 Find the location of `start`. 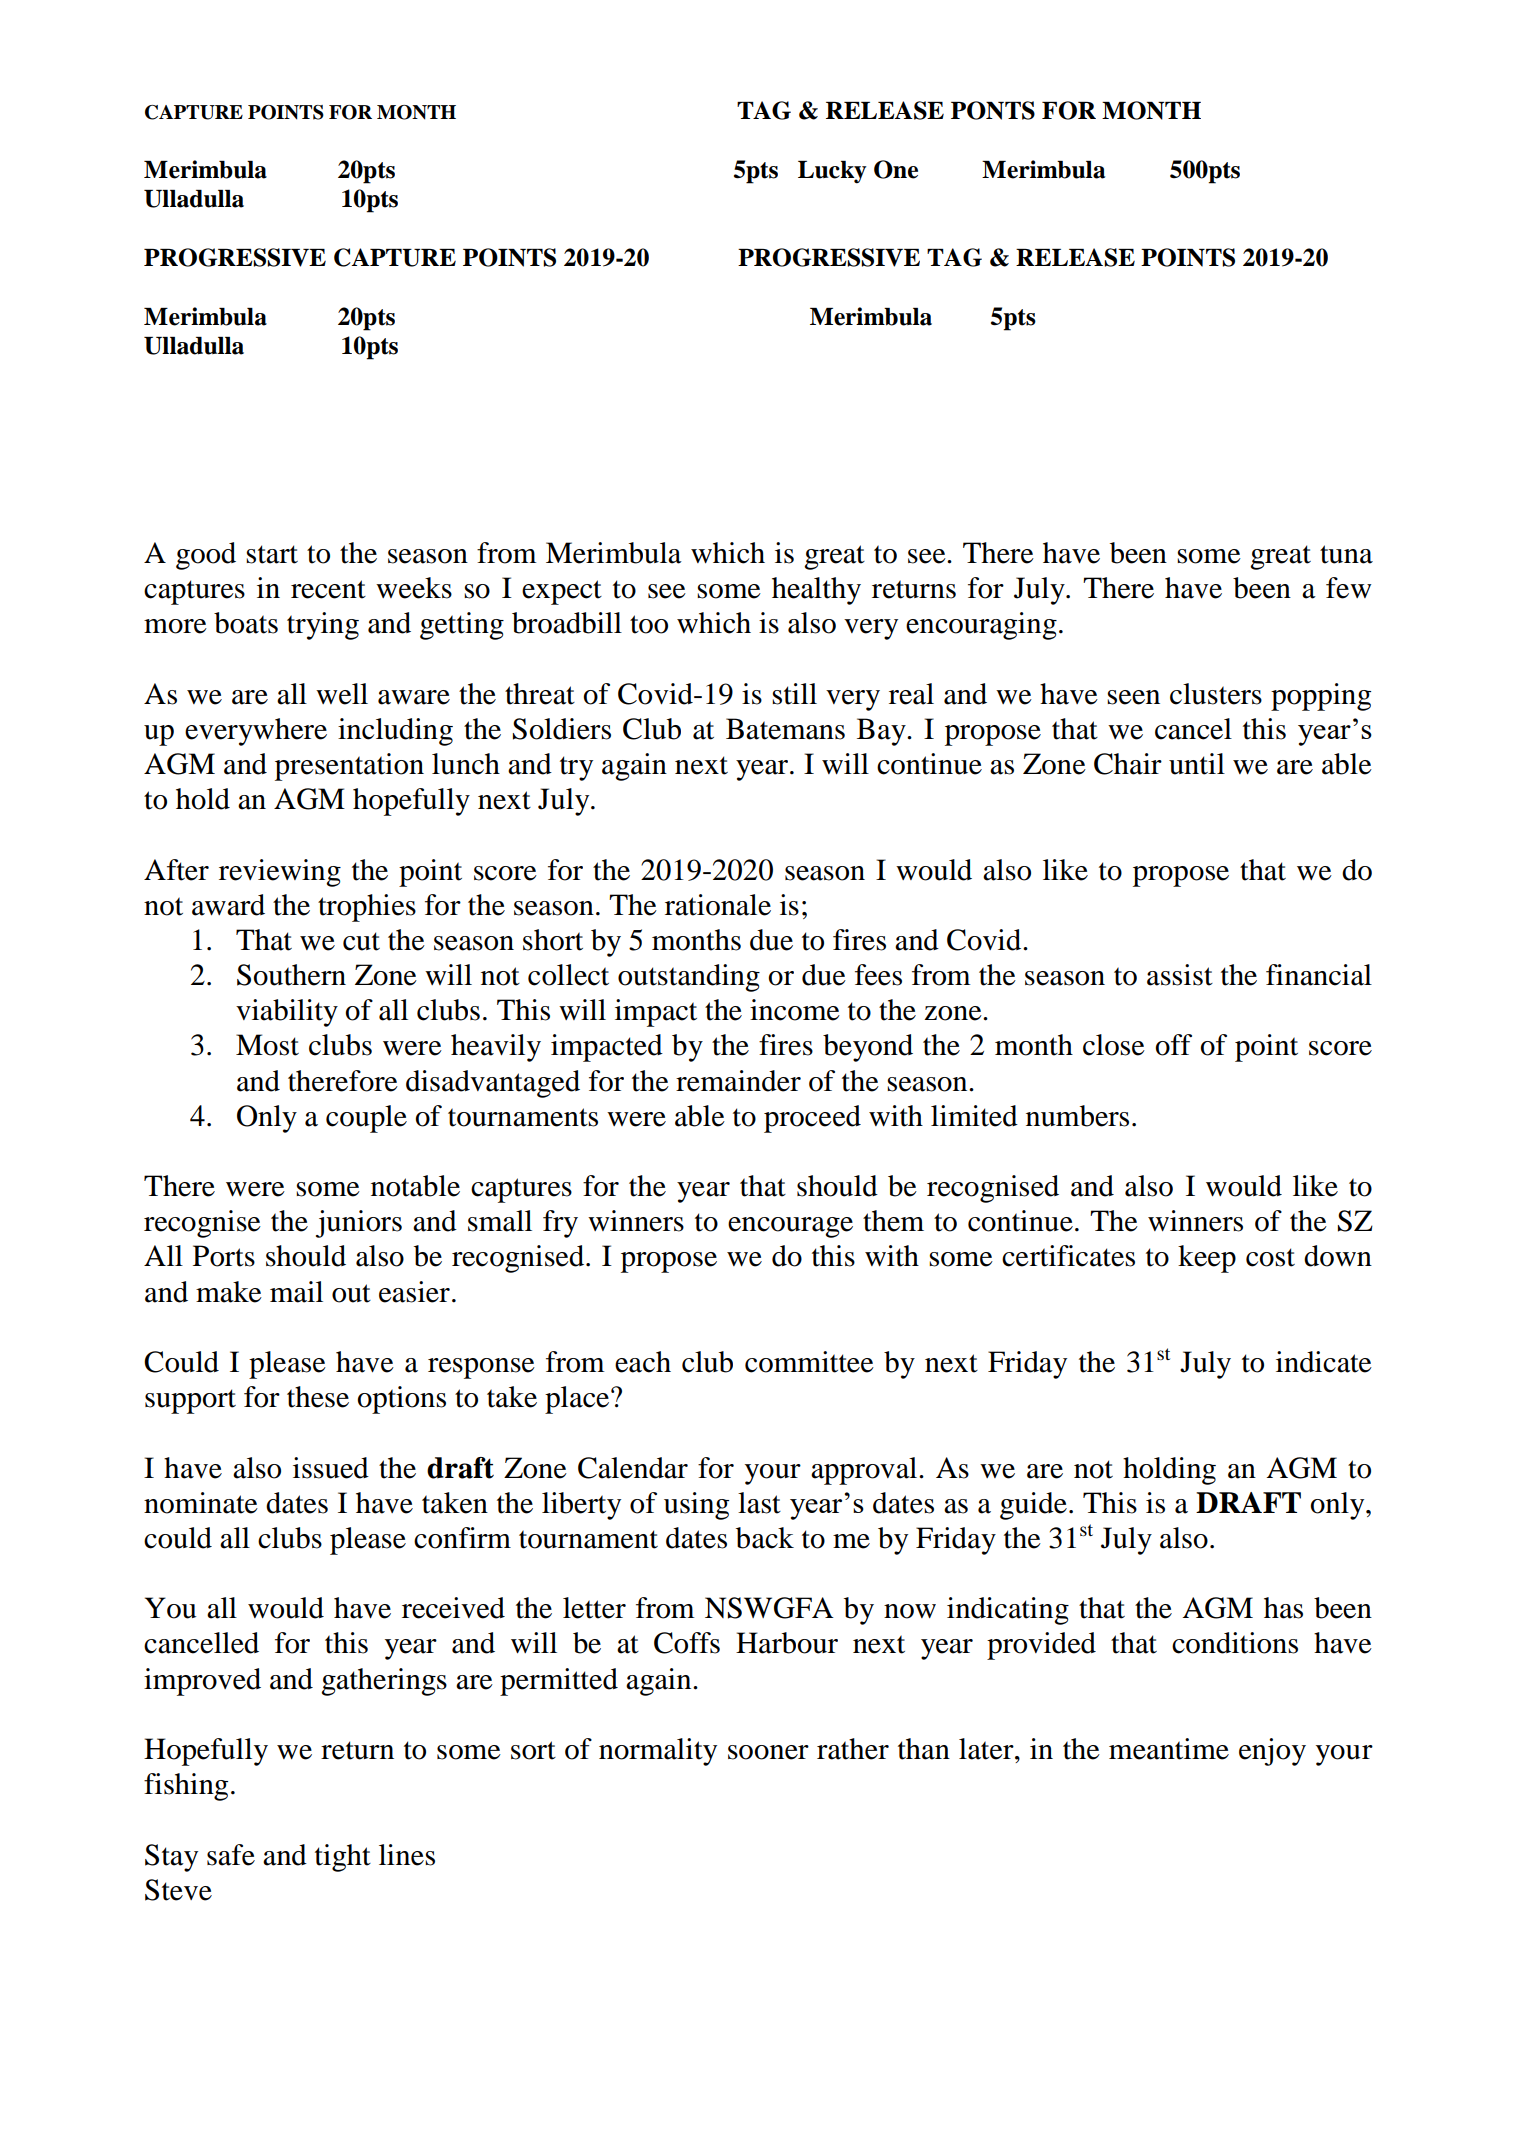

start is located at coordinates (272, 554).
